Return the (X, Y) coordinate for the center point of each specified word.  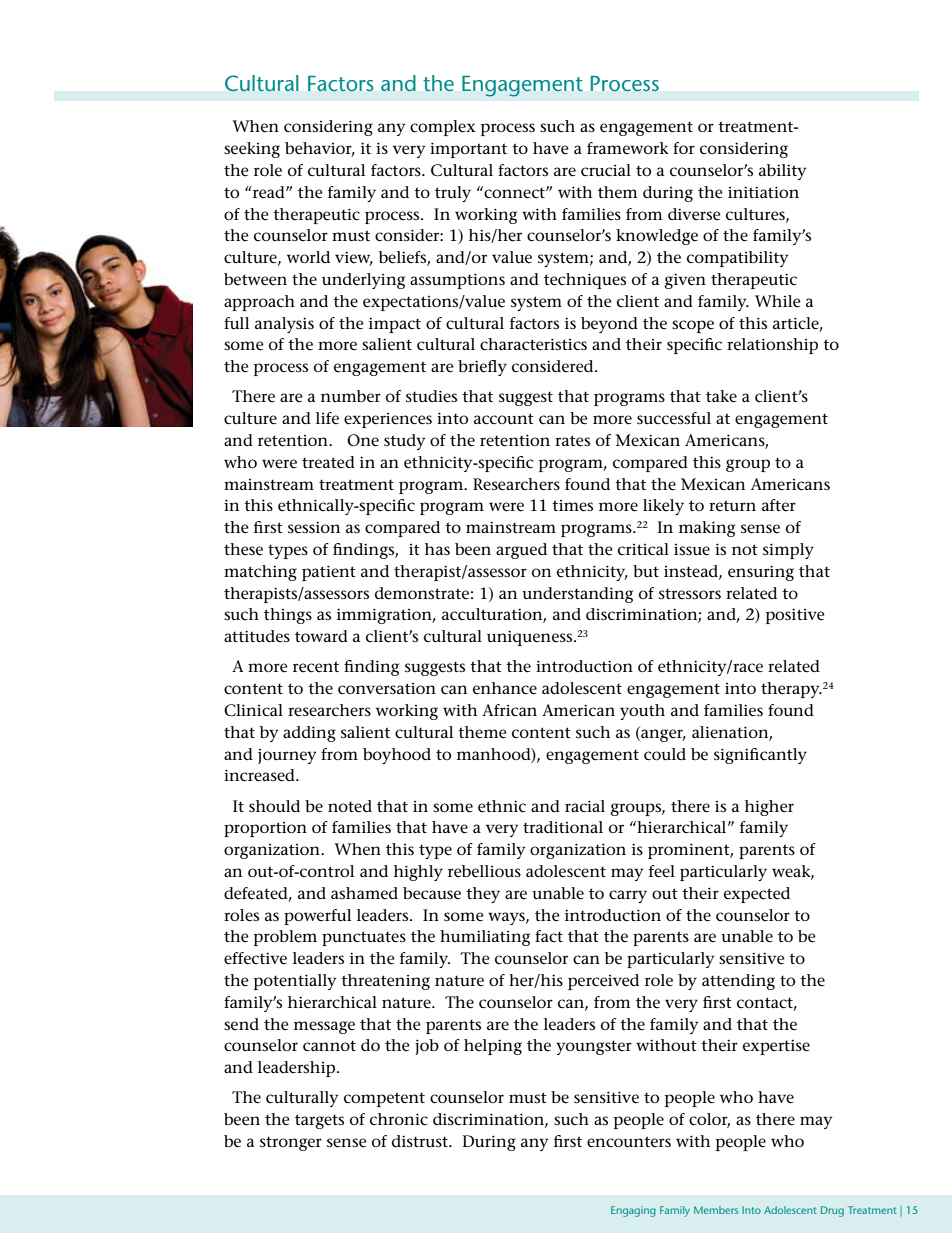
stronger (291, 1143)
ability (782, 172)
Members (716, 1210)
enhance (505, 688)
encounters (629, 1142)
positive (795, 616)
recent (316, 667)
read (269, 192)
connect (514, 192)
